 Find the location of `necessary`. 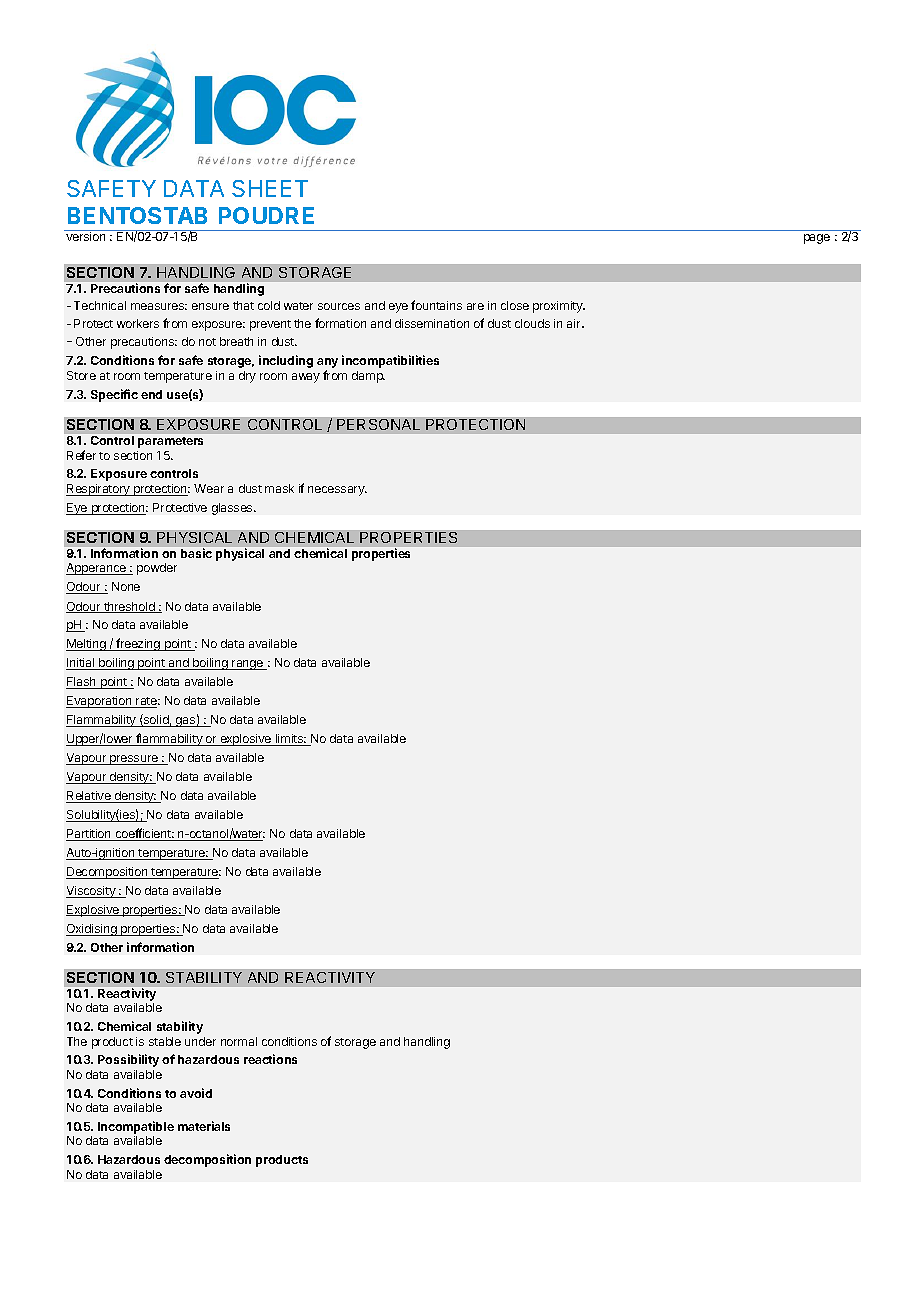

necessary is located at coordinates (337, 491).
